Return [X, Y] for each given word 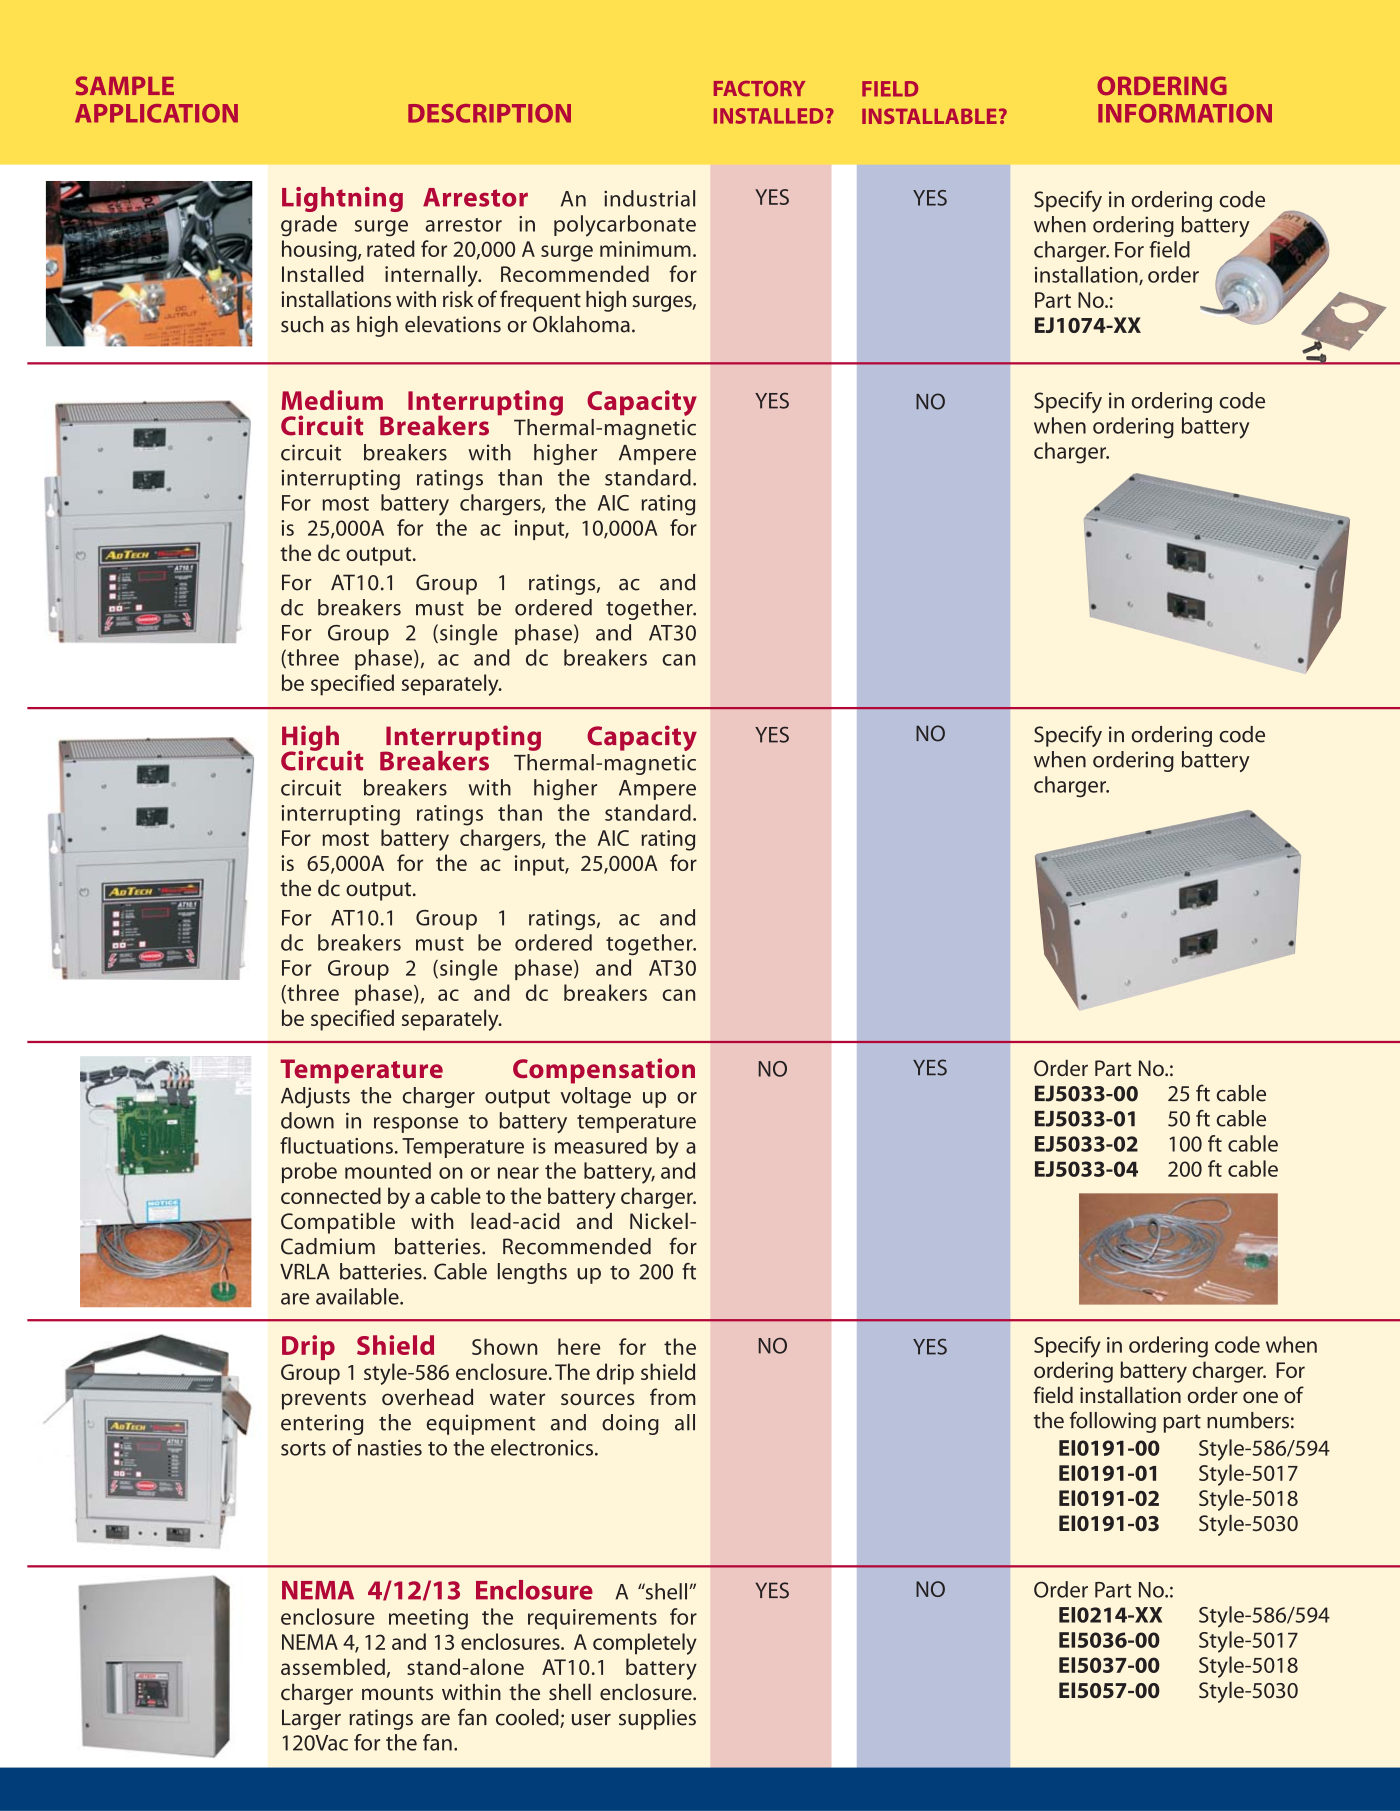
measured [601, 1145]
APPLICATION [156, 113]
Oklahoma [581, 324]
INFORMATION [1185, 113]
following [1113, 1422]
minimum [645, 249]
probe [309, 1172]
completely [645, 1644]
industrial [649, 198]
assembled [333, 1666]
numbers [1248, 1420]
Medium [332, 400]
